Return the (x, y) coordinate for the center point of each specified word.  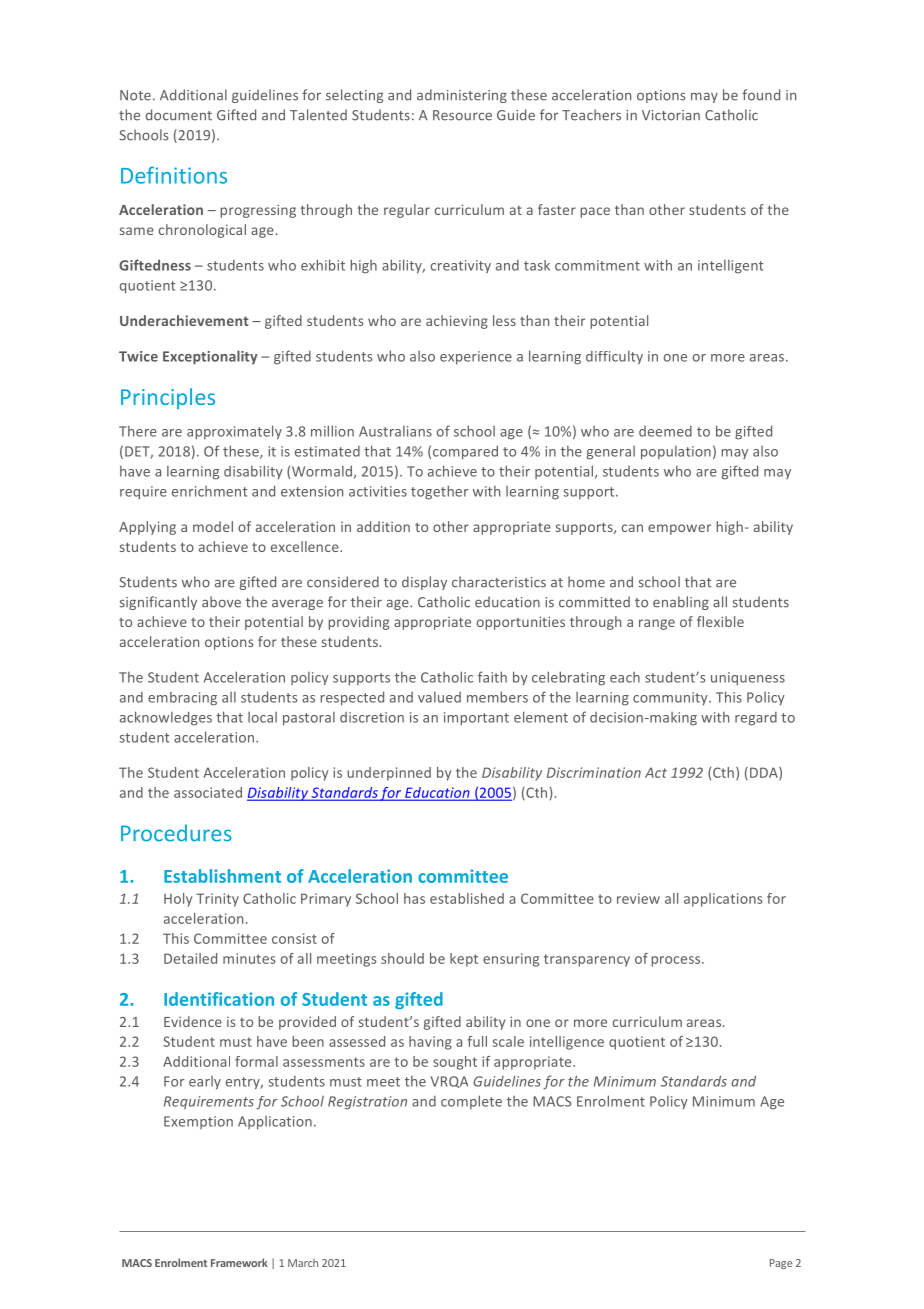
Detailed (190, 958)
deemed (665, 431)
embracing (182, 699)
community (671, 698)
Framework (239, 1262)
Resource (462, 115)
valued (439, 697)
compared (465, 452)
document (179, 115)
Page (781, 1264)
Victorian (671, 115)
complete (471, 1102)
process (677, 961)
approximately (234, 432)
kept (464, 960)
